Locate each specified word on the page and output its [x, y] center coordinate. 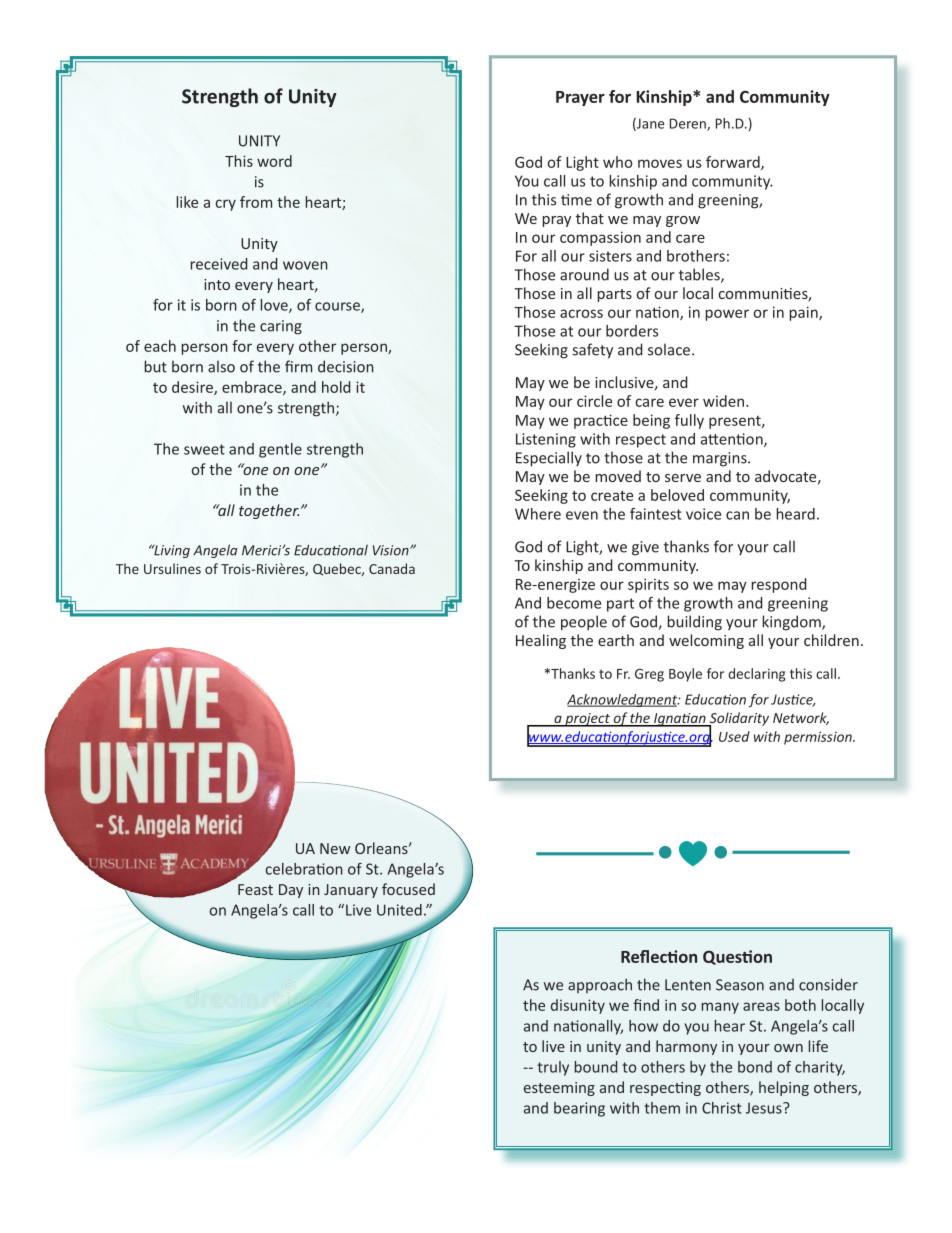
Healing [541, 641]
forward [734, 163]
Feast [255, 889]
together [269, 511]
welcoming [706, 641]
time [576, 200]
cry [226, 205]
